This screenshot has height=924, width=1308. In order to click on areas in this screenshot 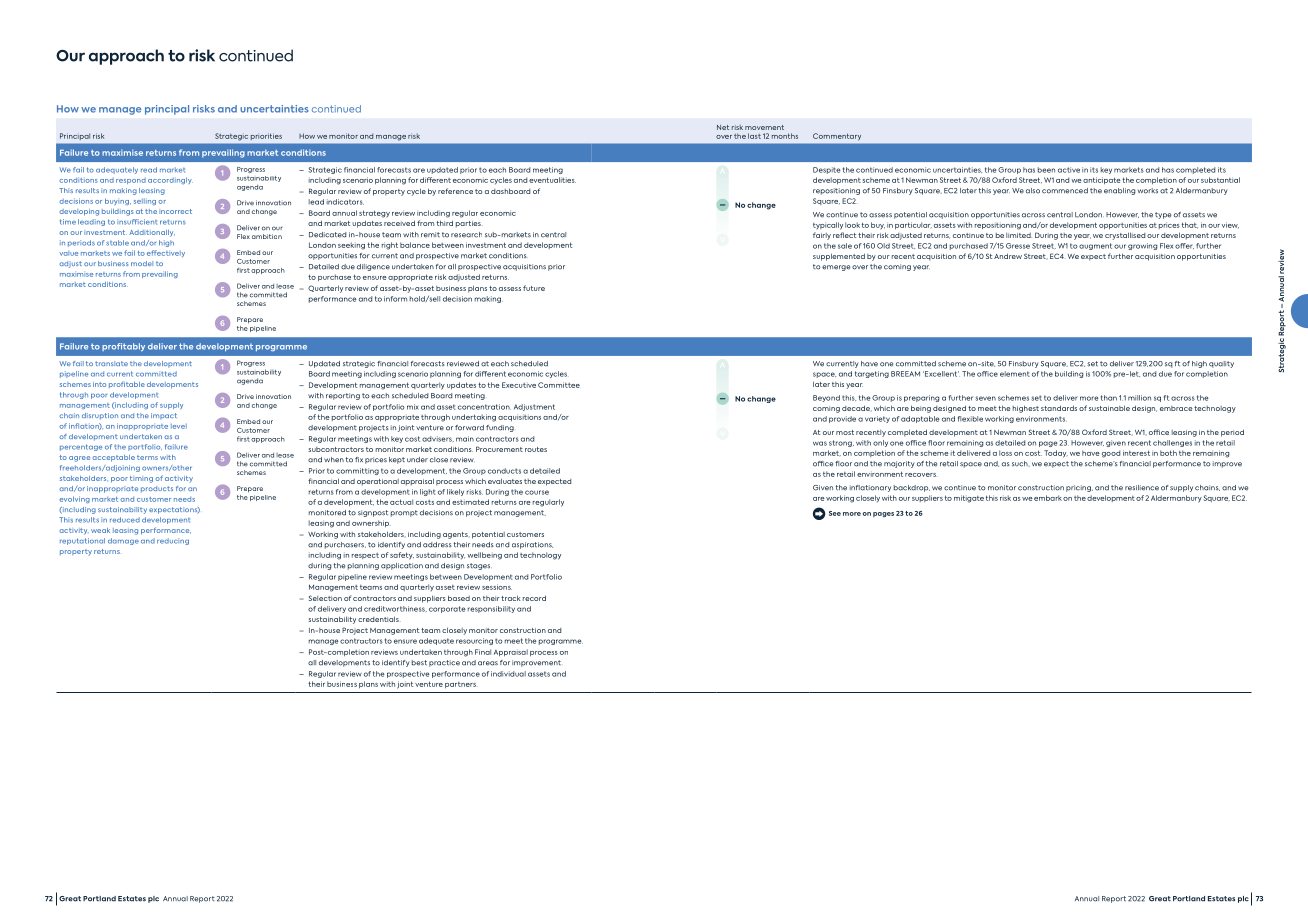, I will do `click(488, 663)`.
